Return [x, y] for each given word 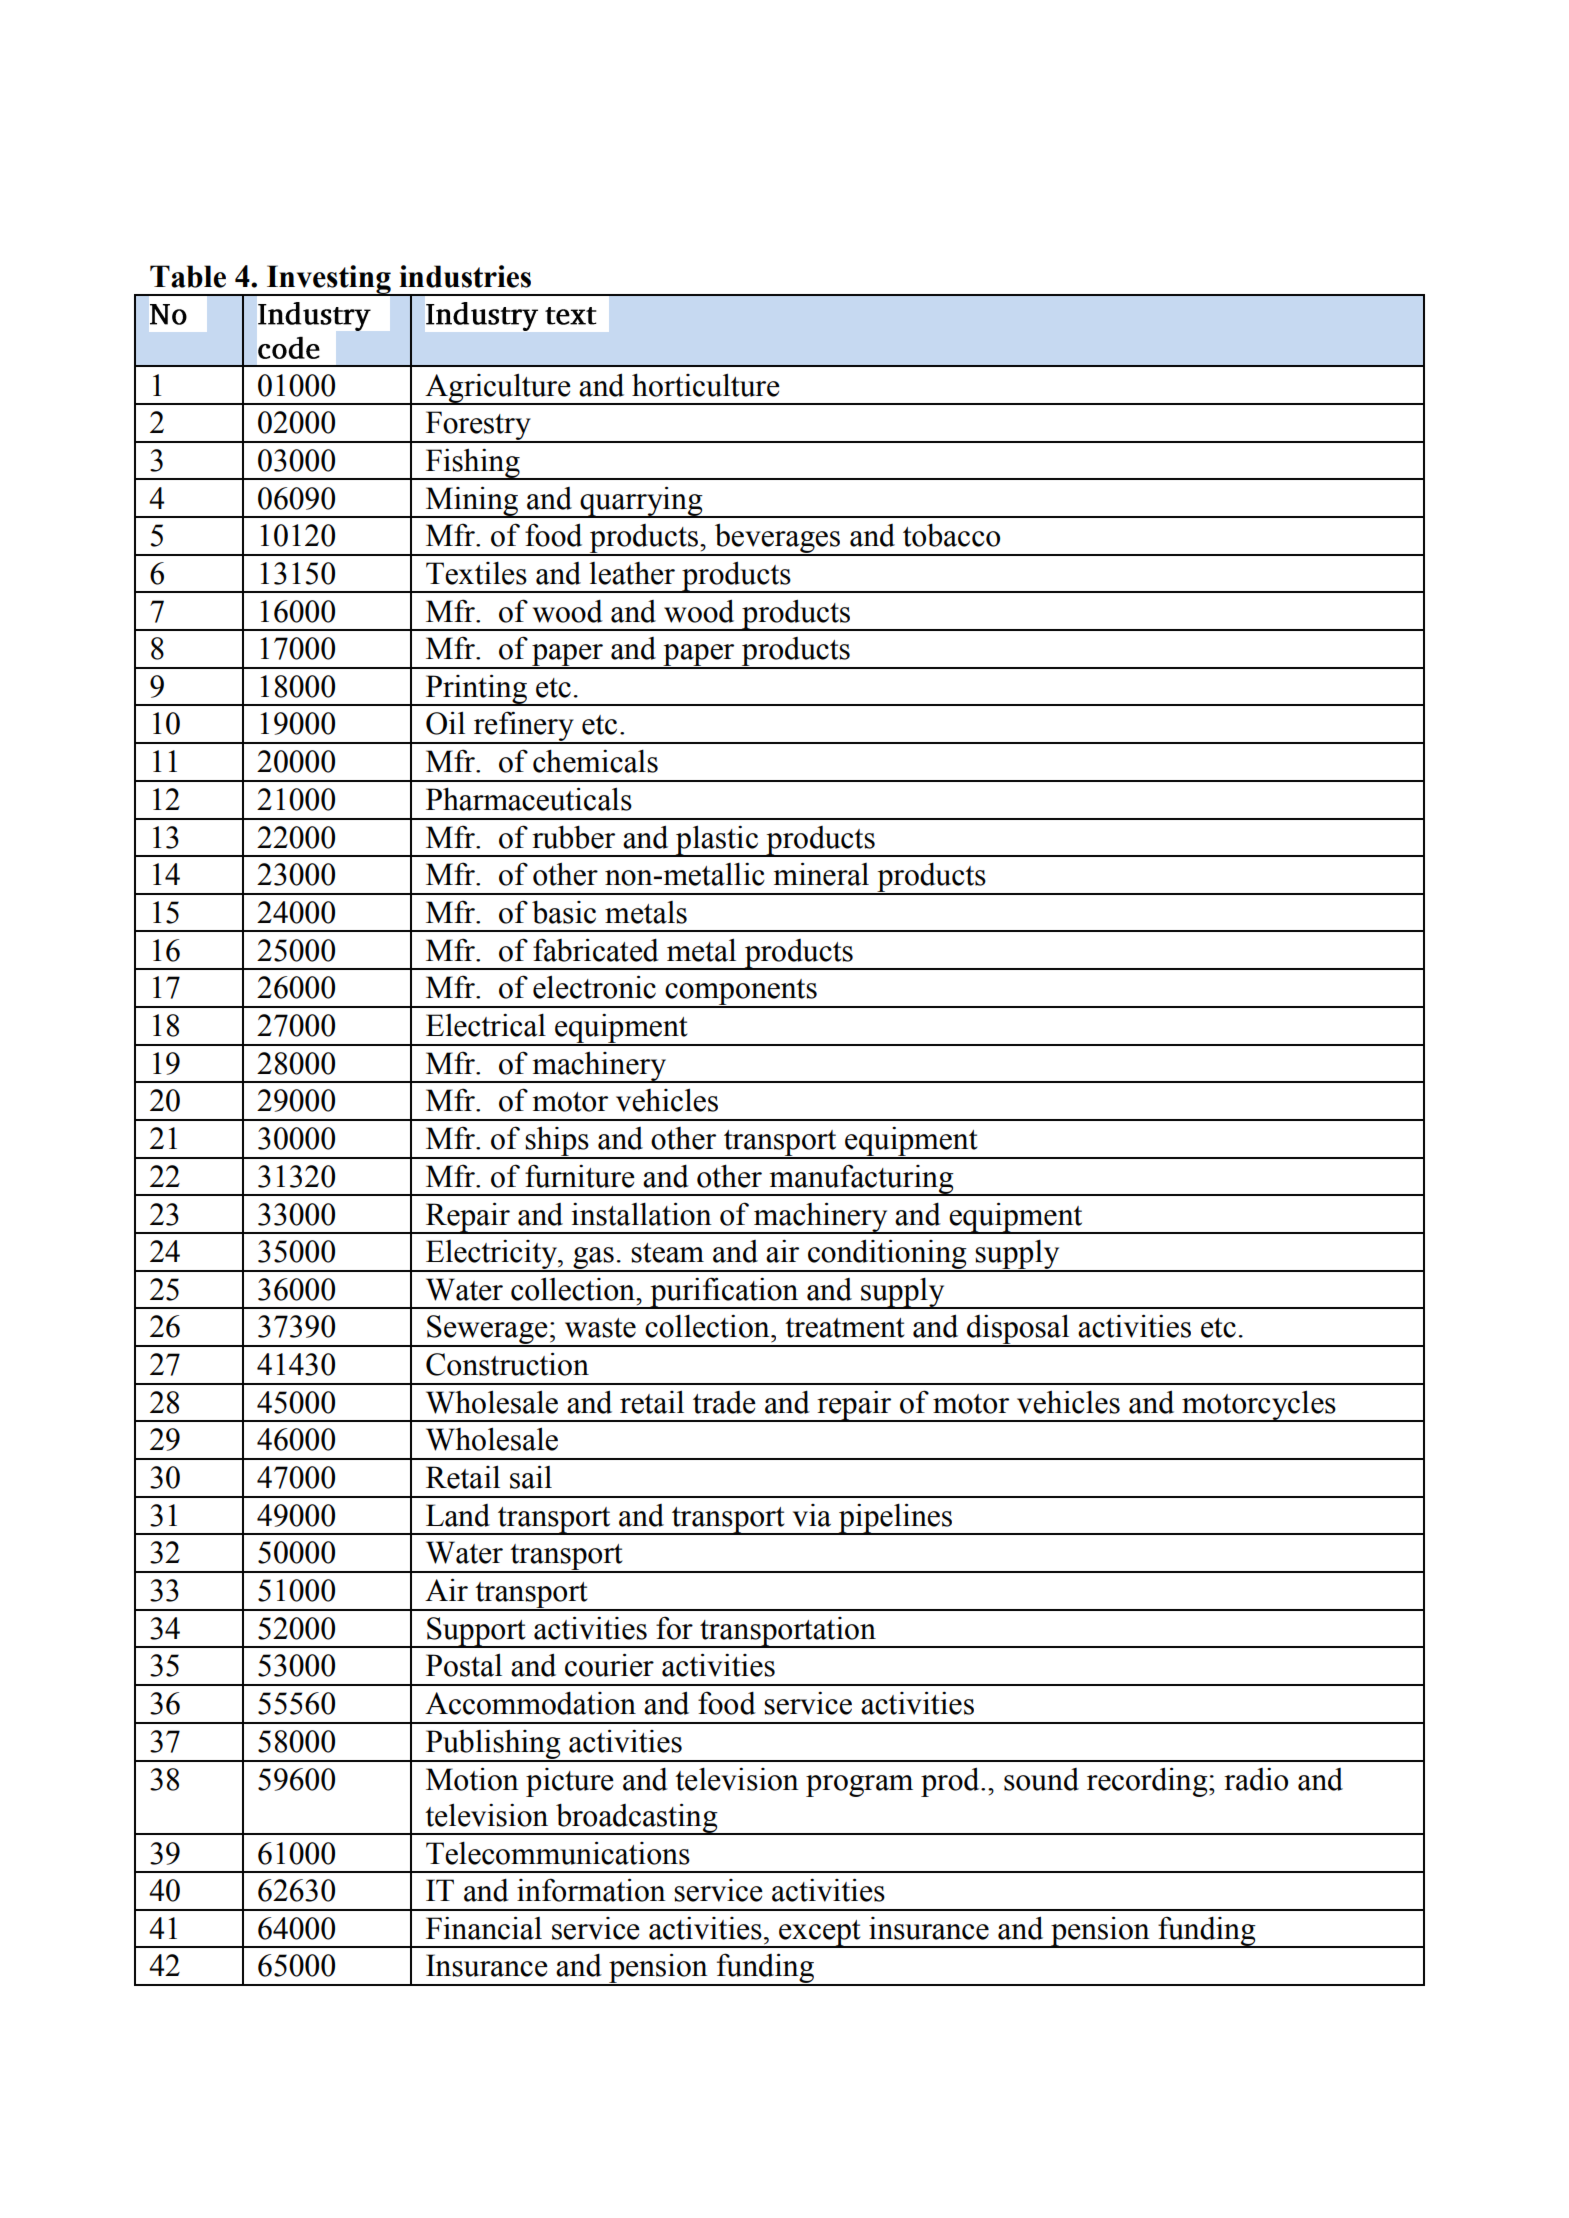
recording [1148, 1782]
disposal [1018, 1330]
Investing [329, 280]
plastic [717, 841]
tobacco [951, 535]
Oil [445, 723]
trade [724, 1402]
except [820, 1934]
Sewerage [487, 1331]
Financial [484, 1928]
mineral [821, 874]
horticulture [706, 385]
